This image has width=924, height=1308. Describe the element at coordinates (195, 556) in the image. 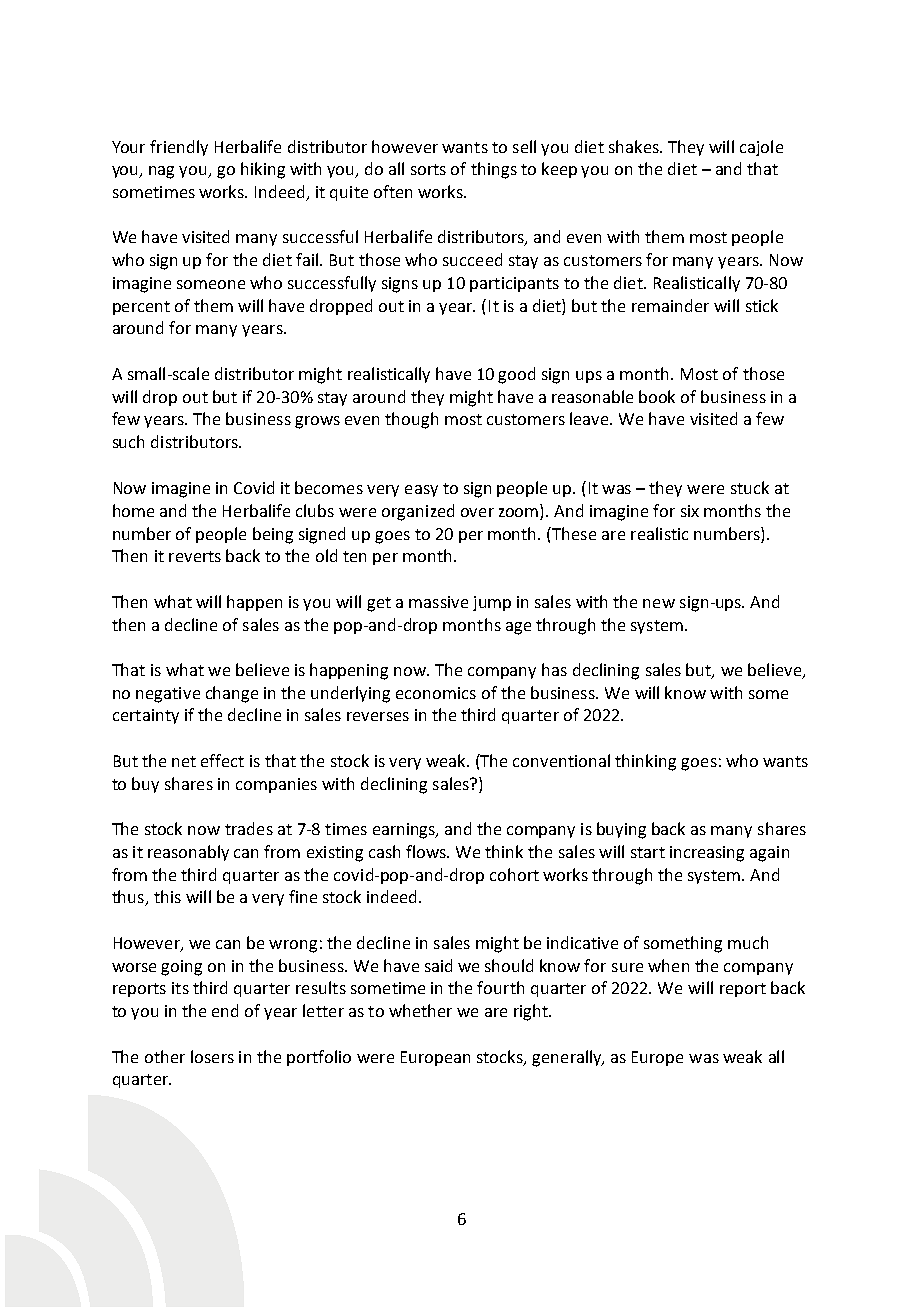

I see `reverts` at that location.
